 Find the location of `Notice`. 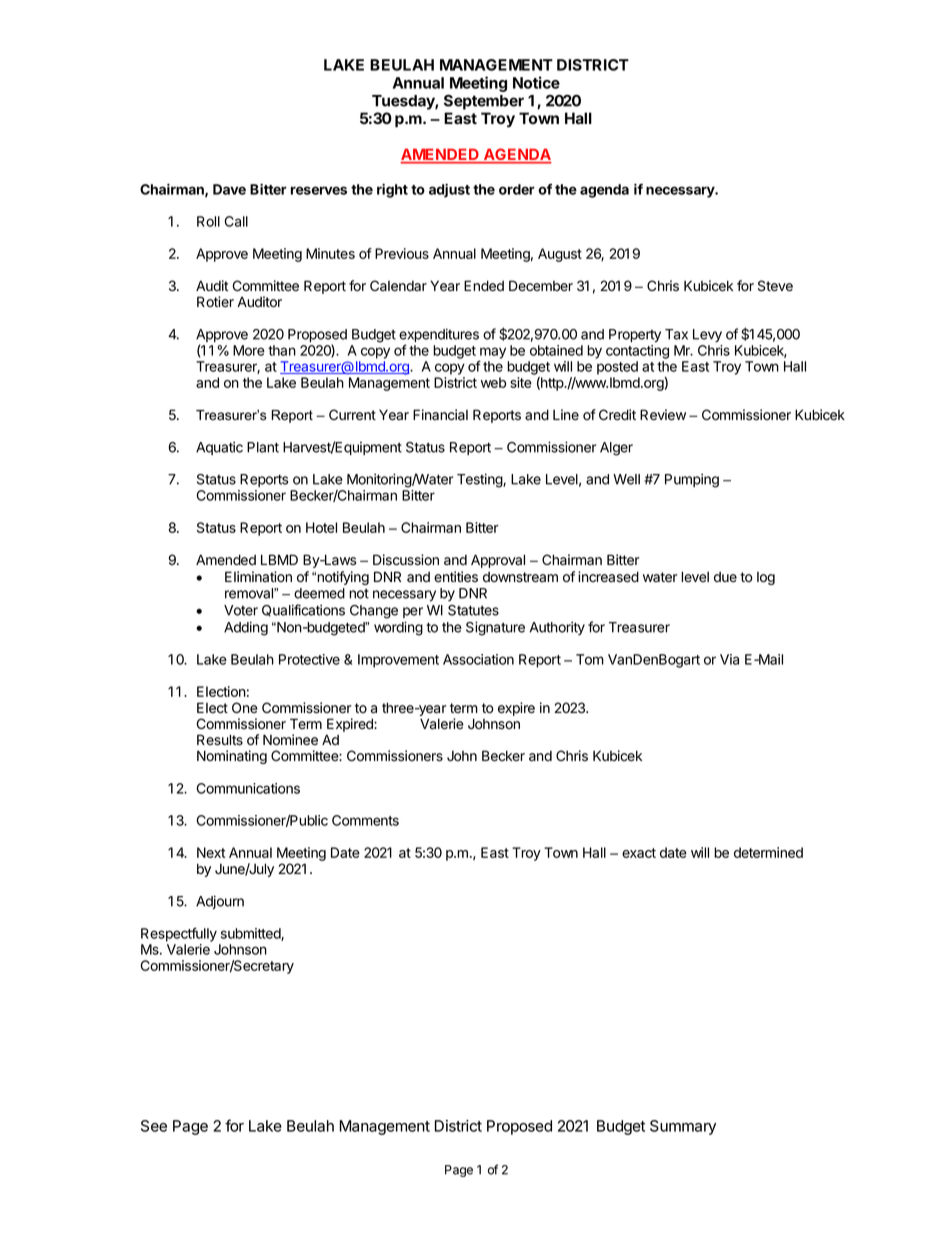

Notice is located at coordinates (536, 82).
